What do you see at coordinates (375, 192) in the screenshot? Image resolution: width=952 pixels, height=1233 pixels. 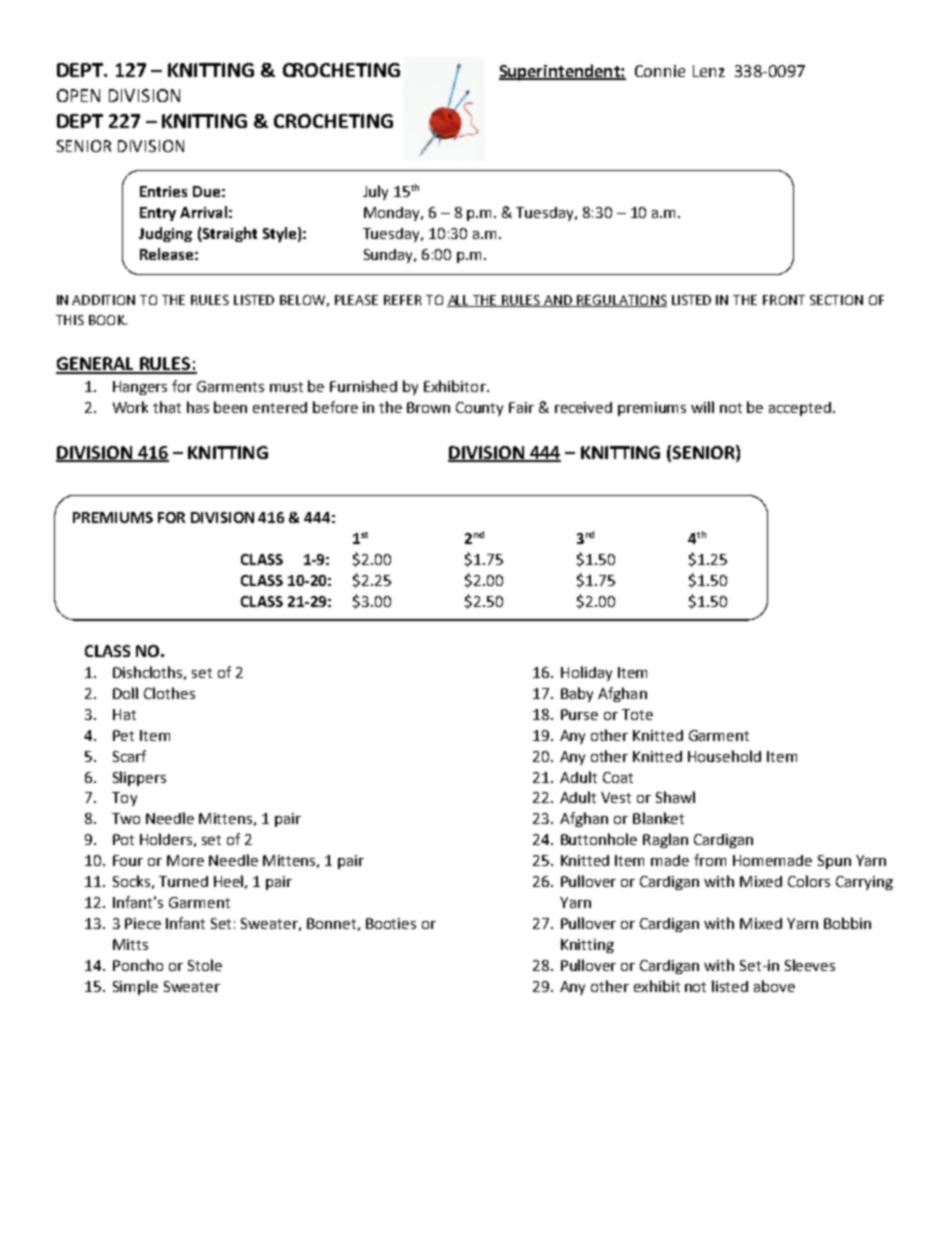 I see `July` at bounding box center [375, 192].
